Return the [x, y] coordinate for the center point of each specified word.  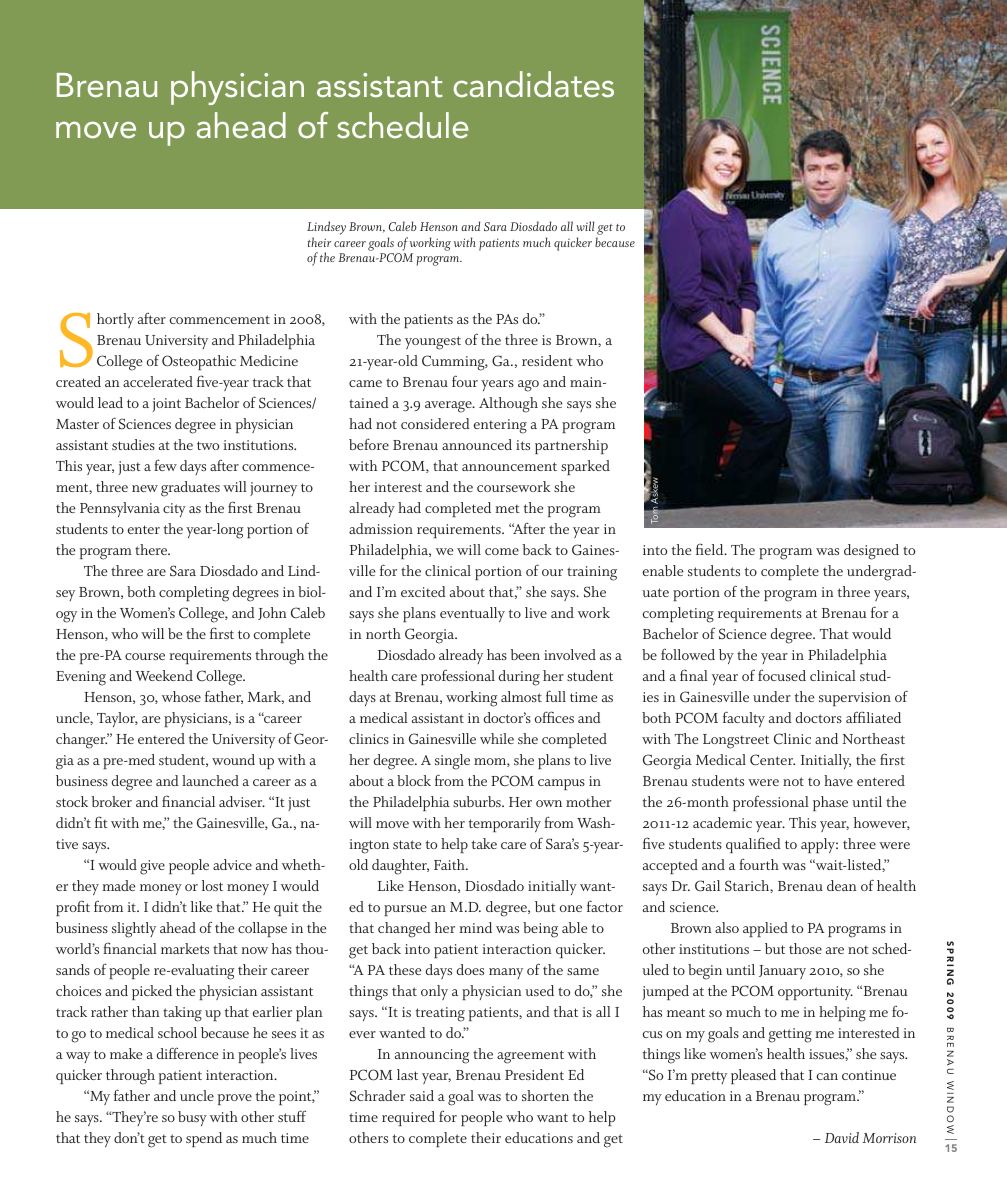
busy [192, 1118]
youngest [433, 343]
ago [528, 386]
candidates [534, 84]
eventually [472, 614]
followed [688, 654]
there [152, 549]
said [422, 1095]
